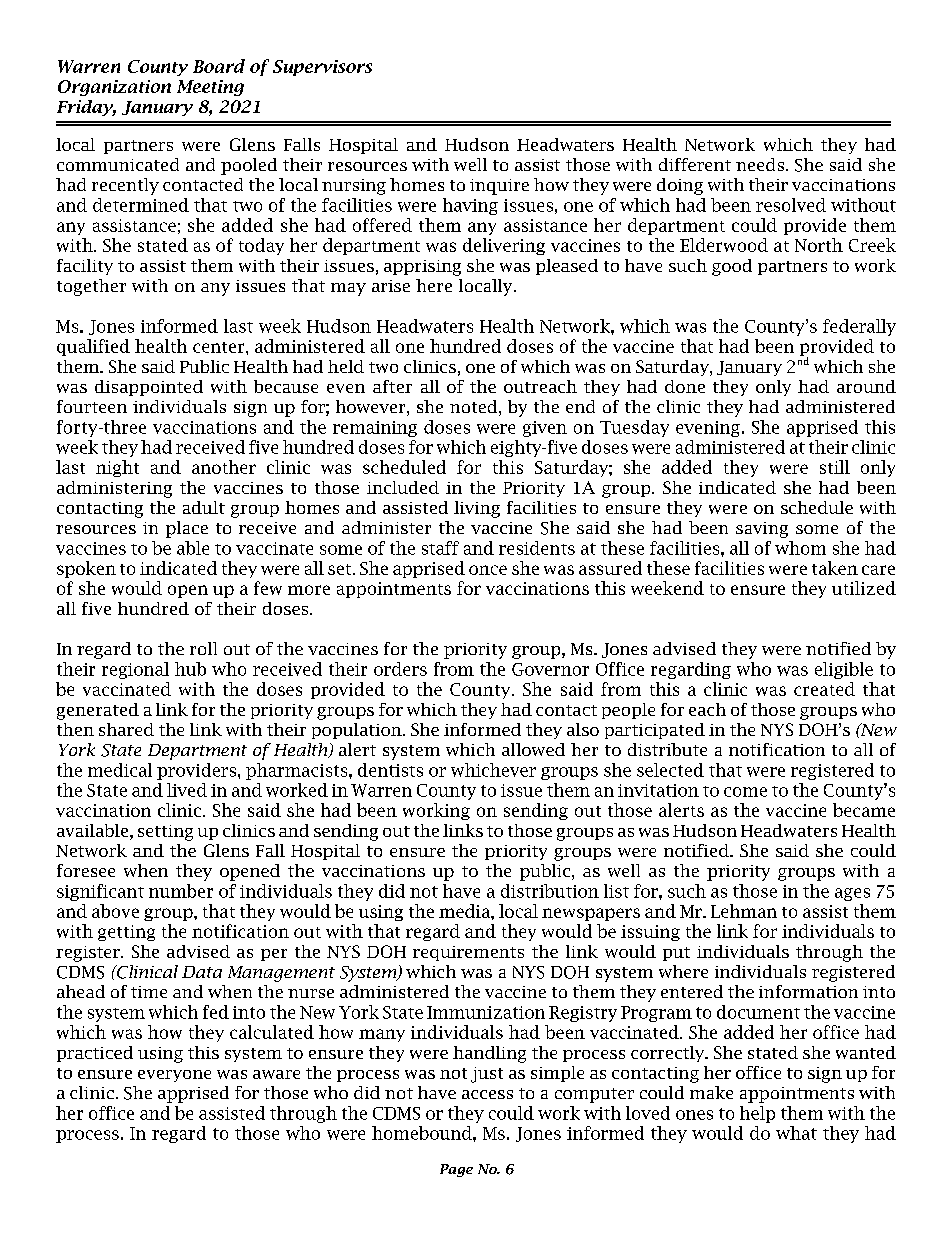  What do you see at coordinates (174, 1076) in the document?
I see `everyone` at bounding box center [174, 1076].
